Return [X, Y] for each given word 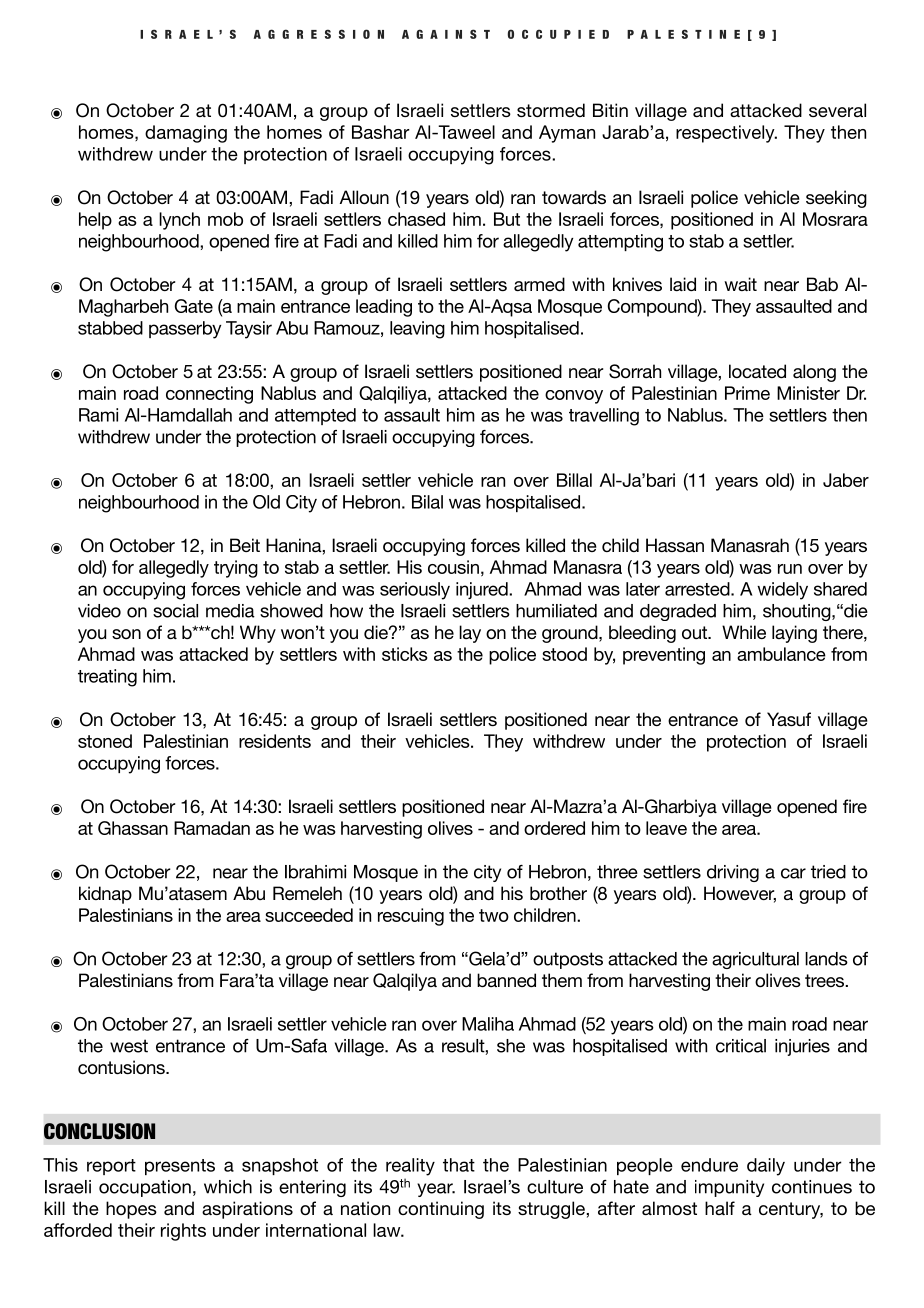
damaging [186, 134]
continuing [441, 1210]
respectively [726, 134]
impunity [729, 1188]
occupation [145, 1188]
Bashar [381, 132]
